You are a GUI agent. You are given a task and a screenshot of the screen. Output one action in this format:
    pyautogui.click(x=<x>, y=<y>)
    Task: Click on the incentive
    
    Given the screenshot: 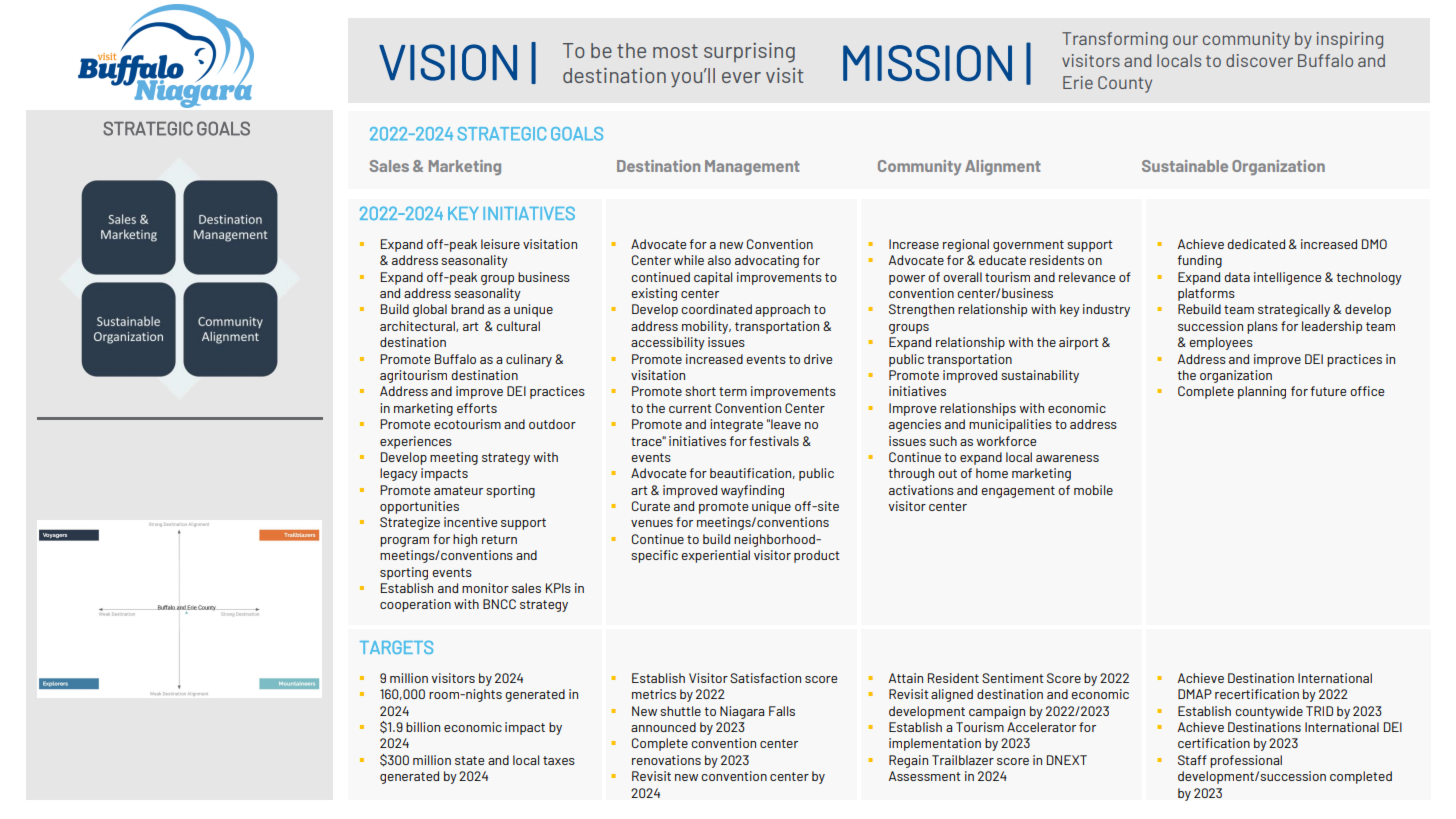 What is the action you would take?
    pyautogui.click(x=470, y=522)
